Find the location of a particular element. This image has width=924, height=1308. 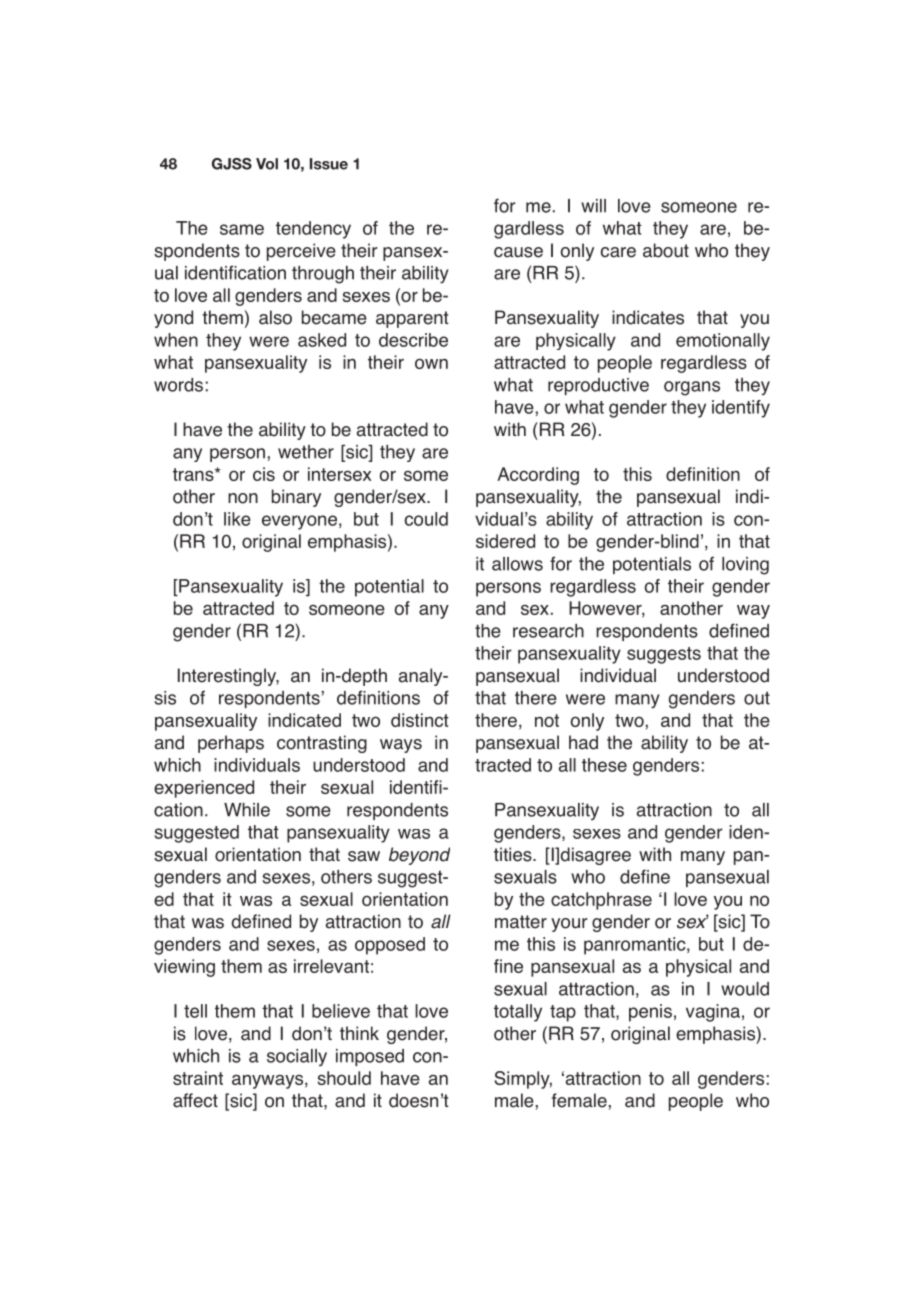

Vol is located at coordinates (267, 164).
